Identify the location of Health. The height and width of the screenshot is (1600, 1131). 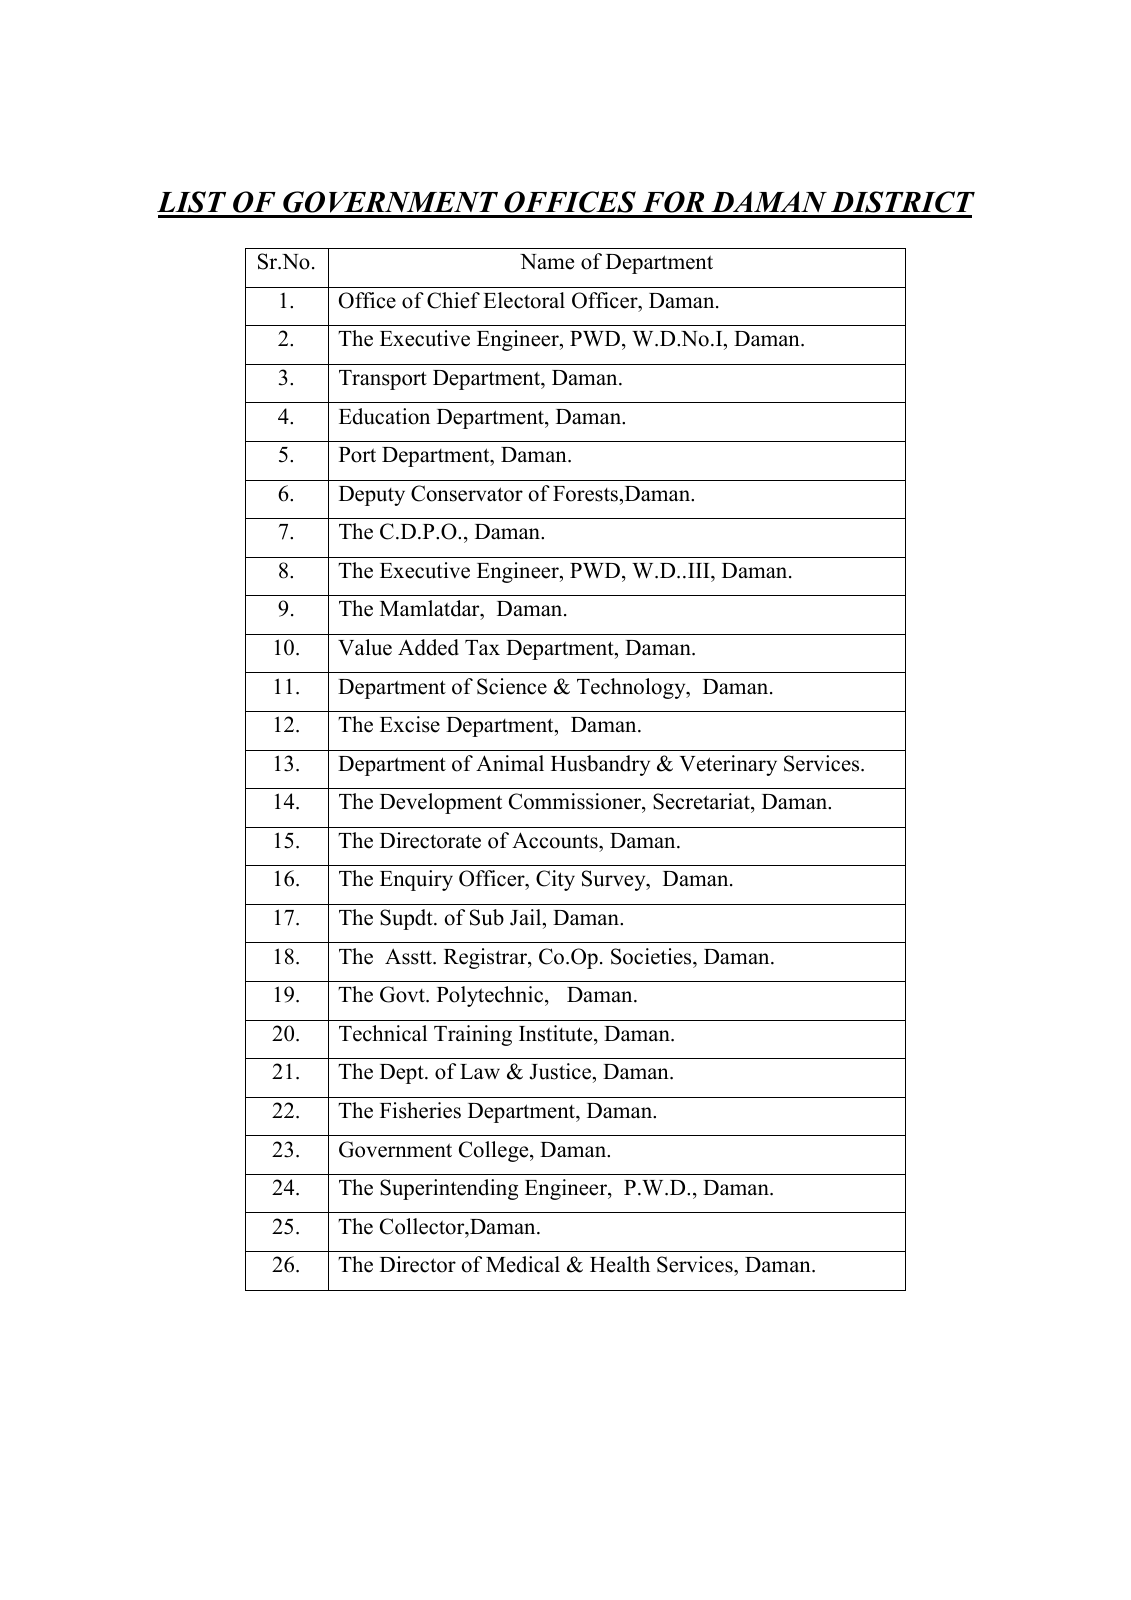
(620, 1264).
